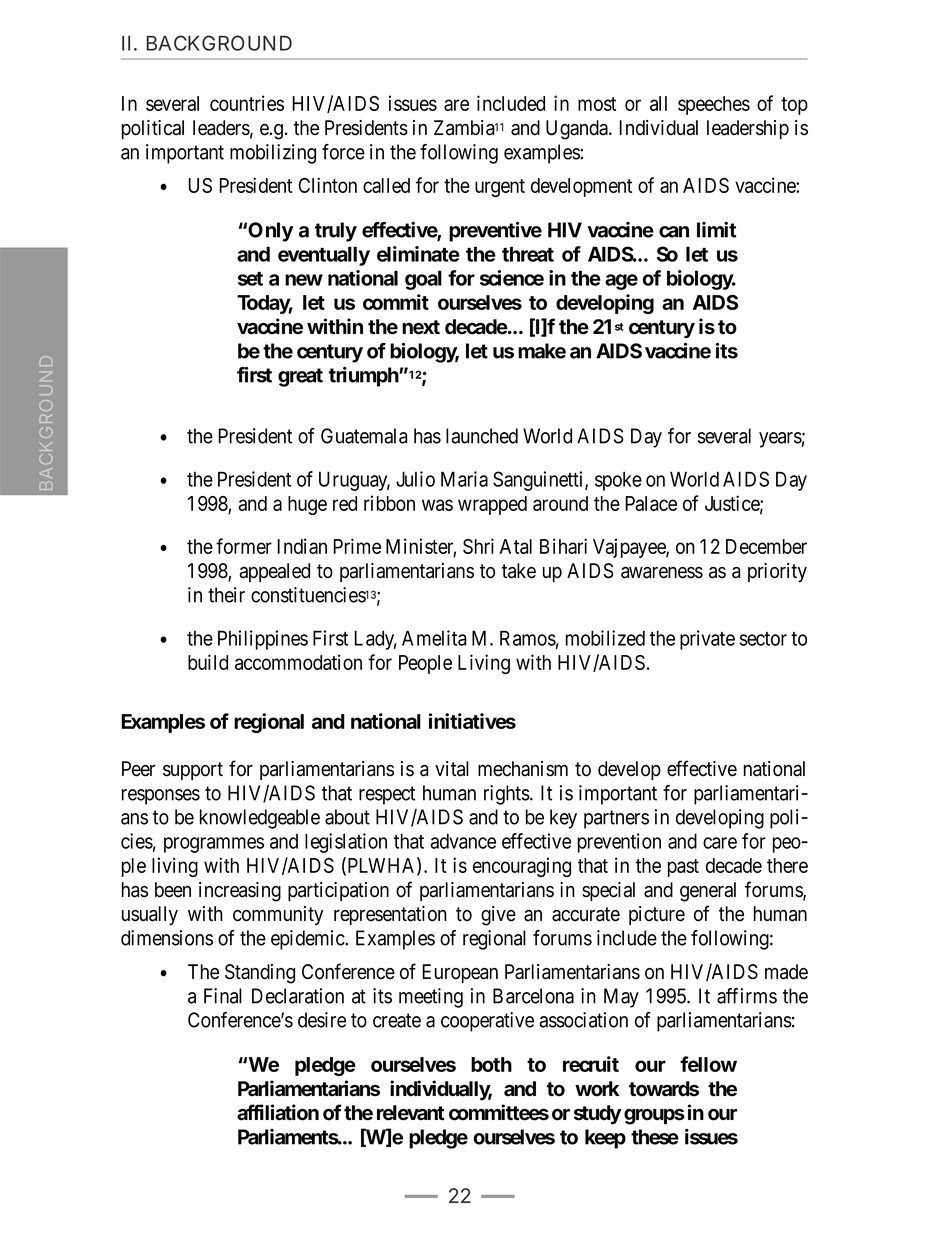  I want to click on Final, so click(223, 996).
